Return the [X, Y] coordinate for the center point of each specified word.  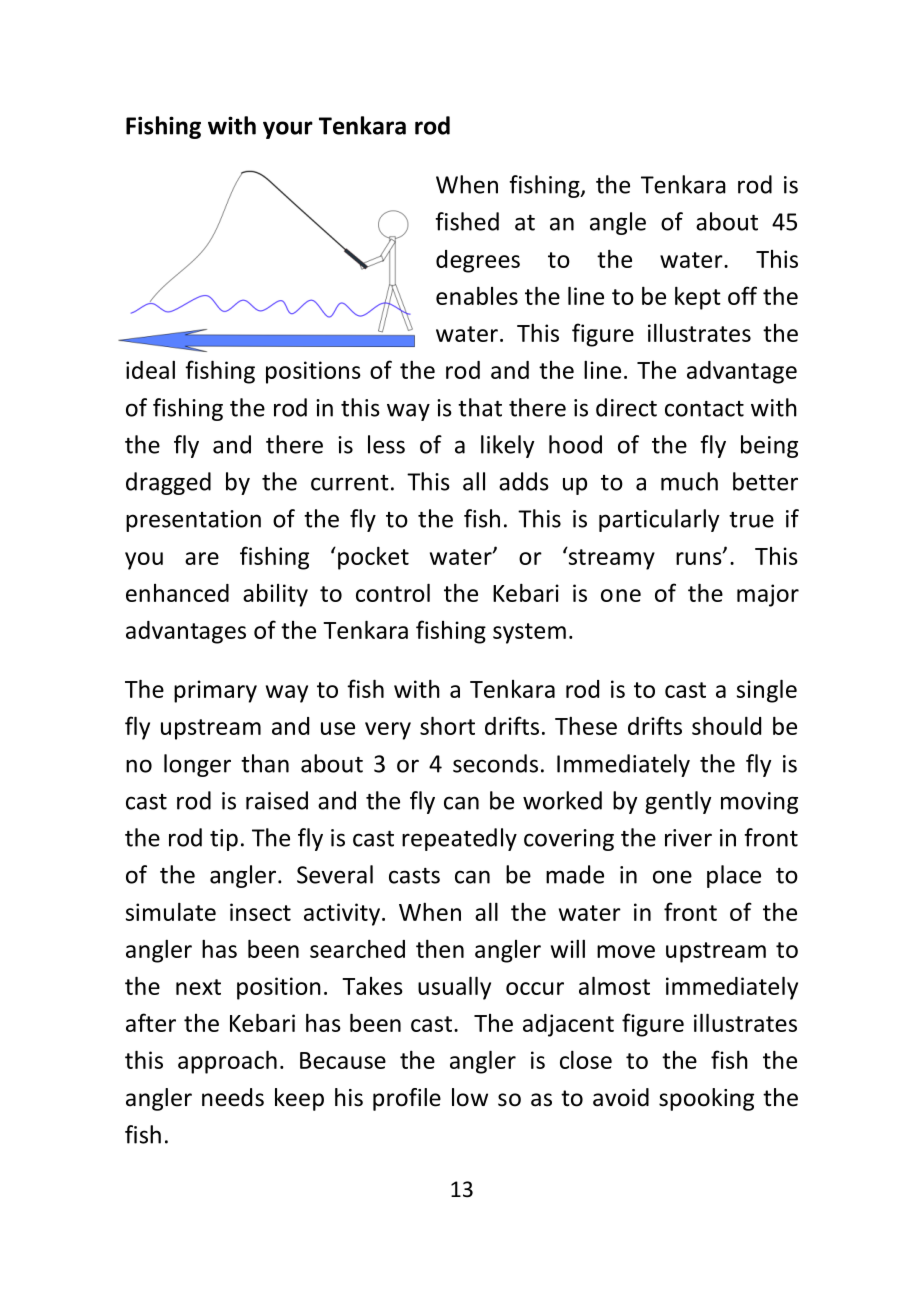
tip [224, 840]
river [688, 838]
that [480, 407]
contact [704, 409]
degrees [478, 261]
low [470, 1097]
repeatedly [459, 839]
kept [698, 298]
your [288, 130]
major [768, 595]
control [393, 592]
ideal [150, 369]
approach [227, 1062]
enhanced [177, 593]
